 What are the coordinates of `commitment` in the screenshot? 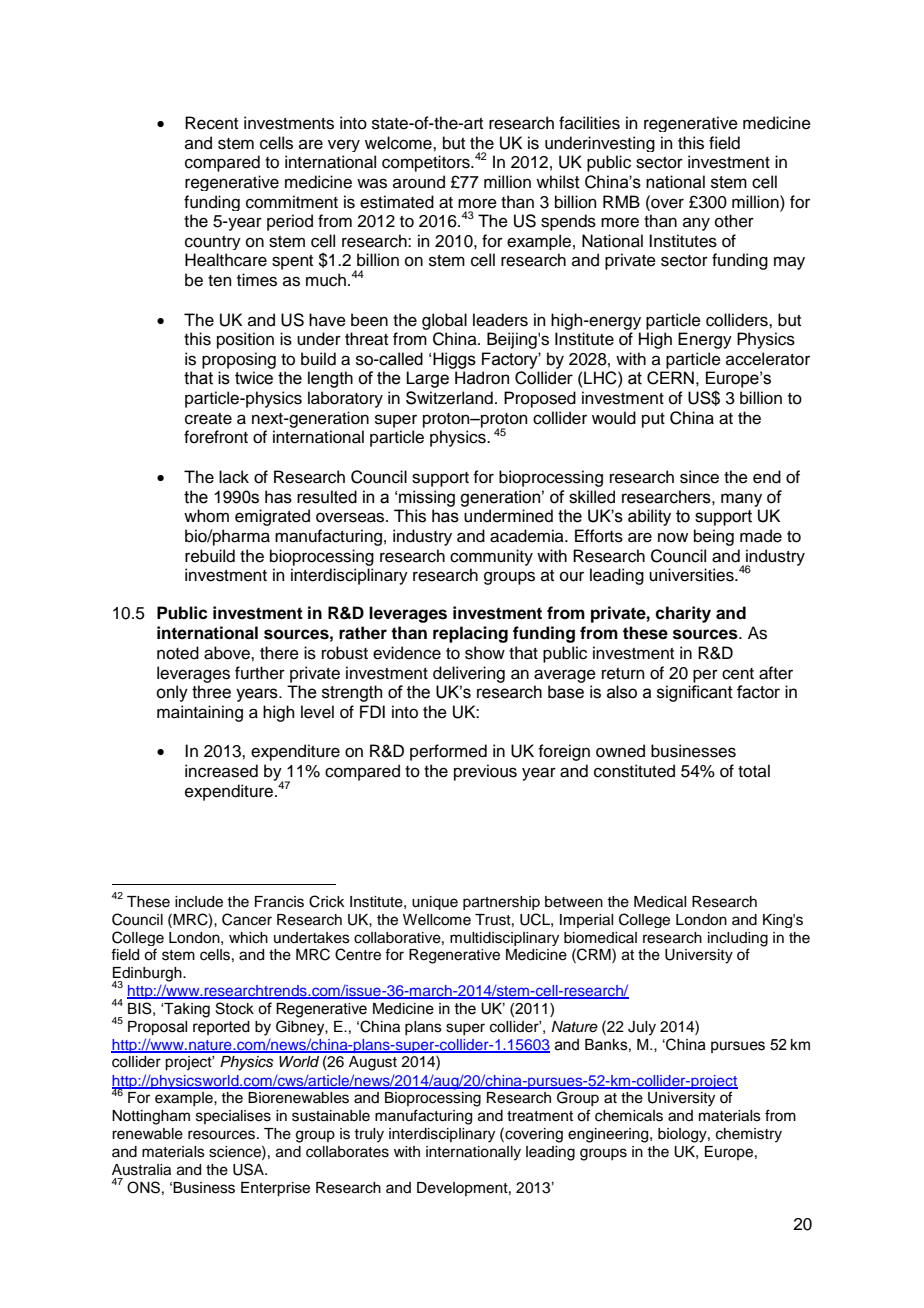 It's located at (292, 202).
